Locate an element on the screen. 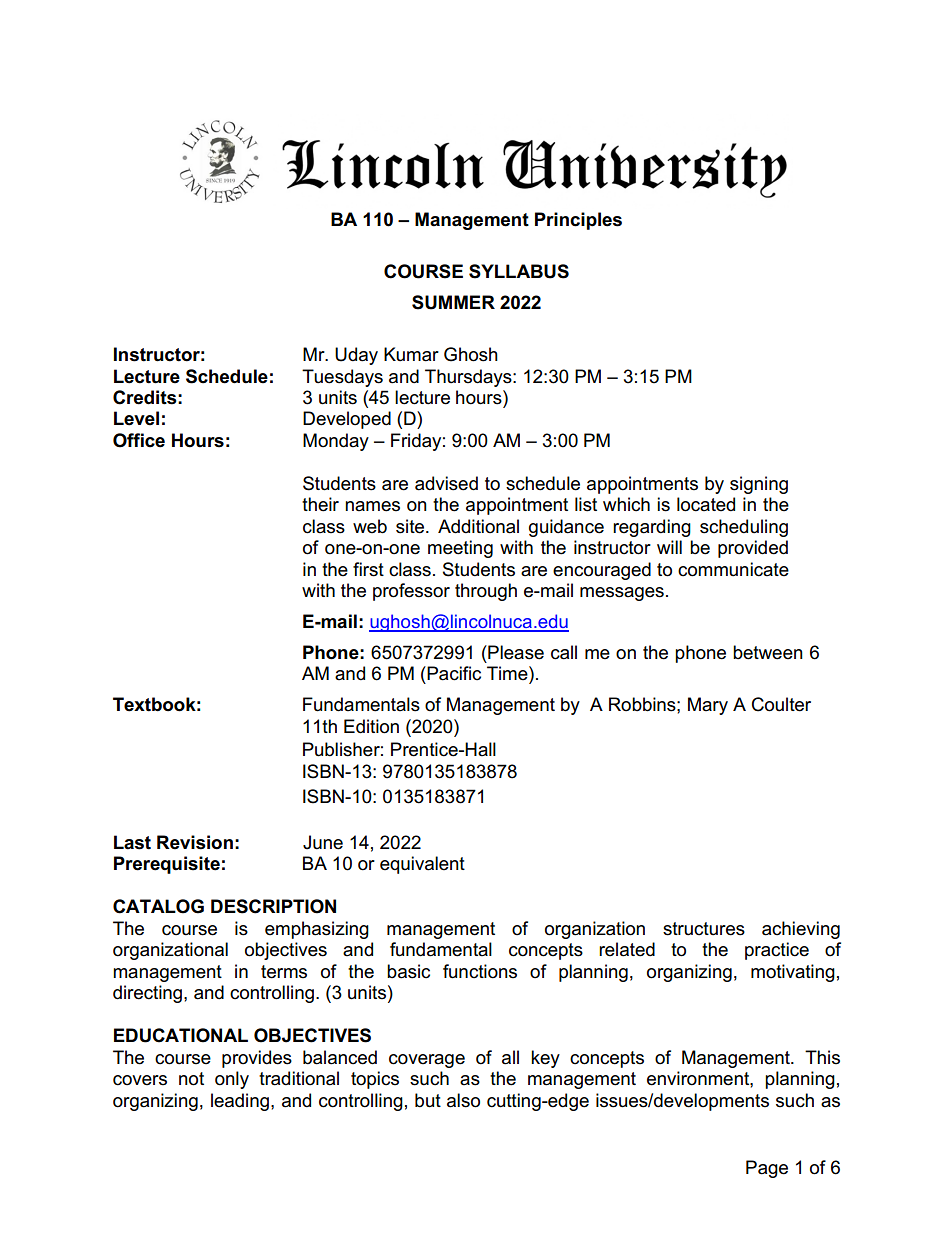  their is located at coordinates (320, 504).
